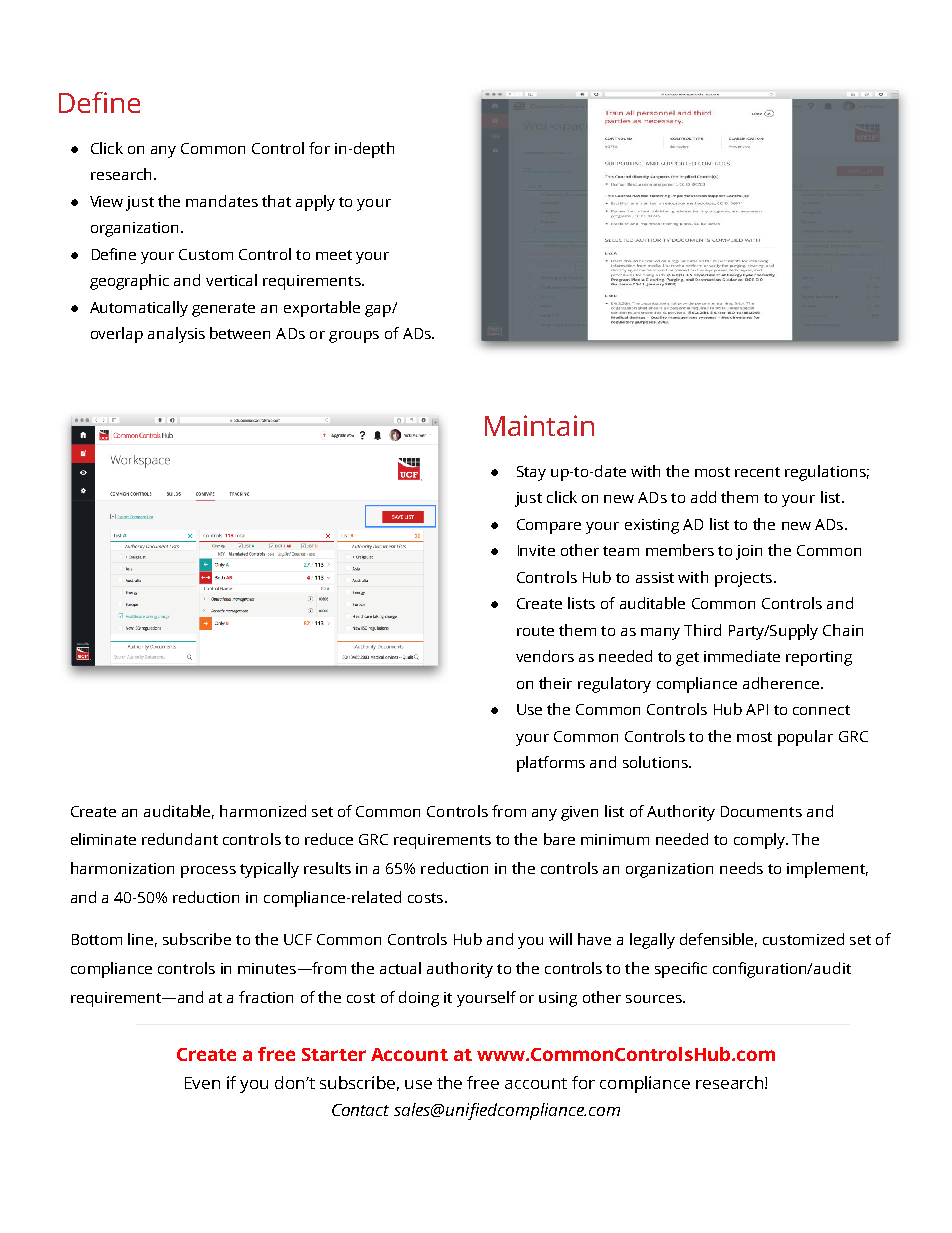 Image resolution: width=952 pixels, height=1233 pixels. I want to click on harmonized, so click(263, 811).
